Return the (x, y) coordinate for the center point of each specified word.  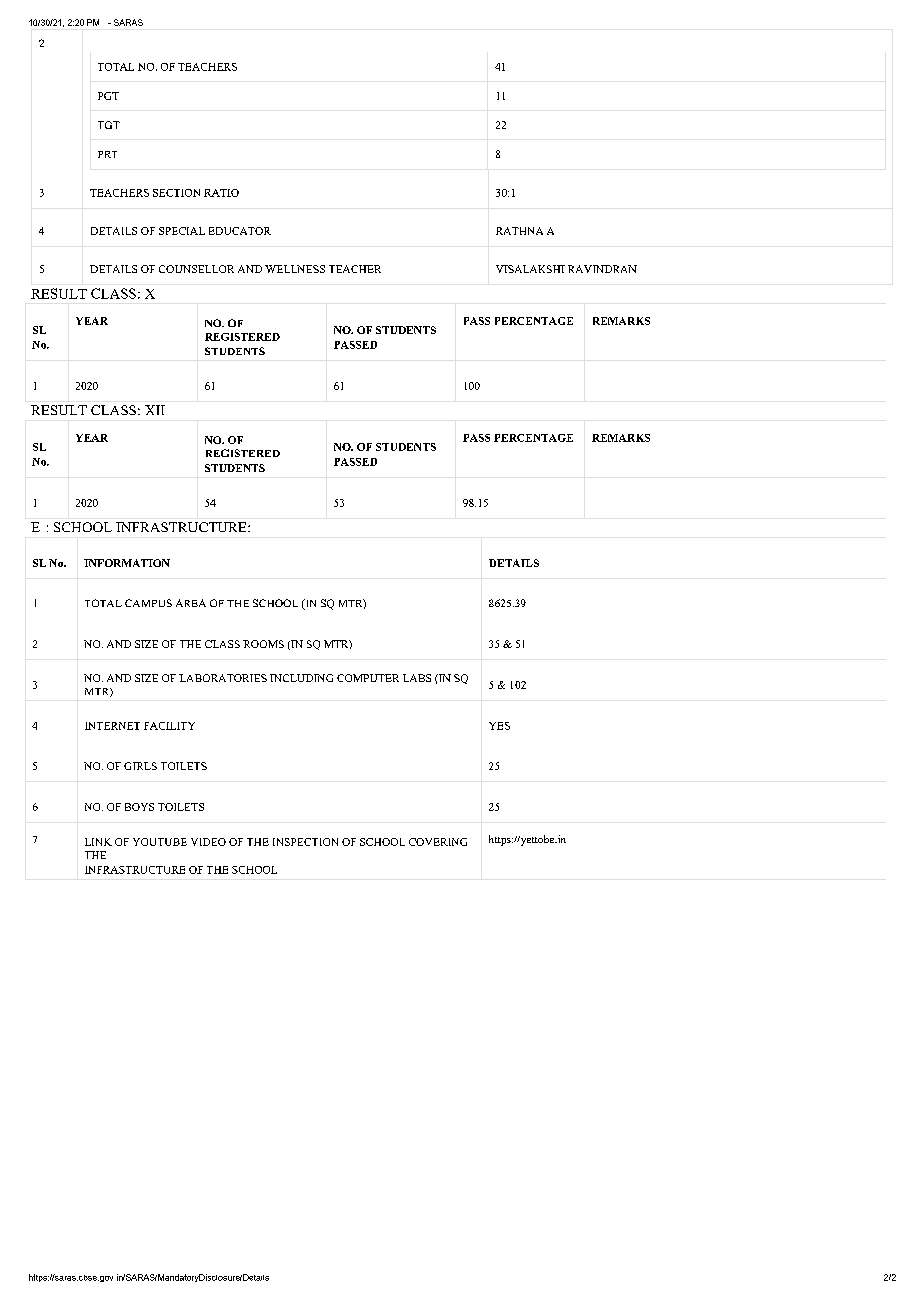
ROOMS (263, 644)
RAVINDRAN (602, 269)
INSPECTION (305, 842)
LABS (417, 678)
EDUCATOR (240, 231)
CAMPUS (148, 603)
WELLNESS (295, 269)
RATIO (221, 193)
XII (155, 410)
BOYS (139, 807)
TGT (109, 125)
